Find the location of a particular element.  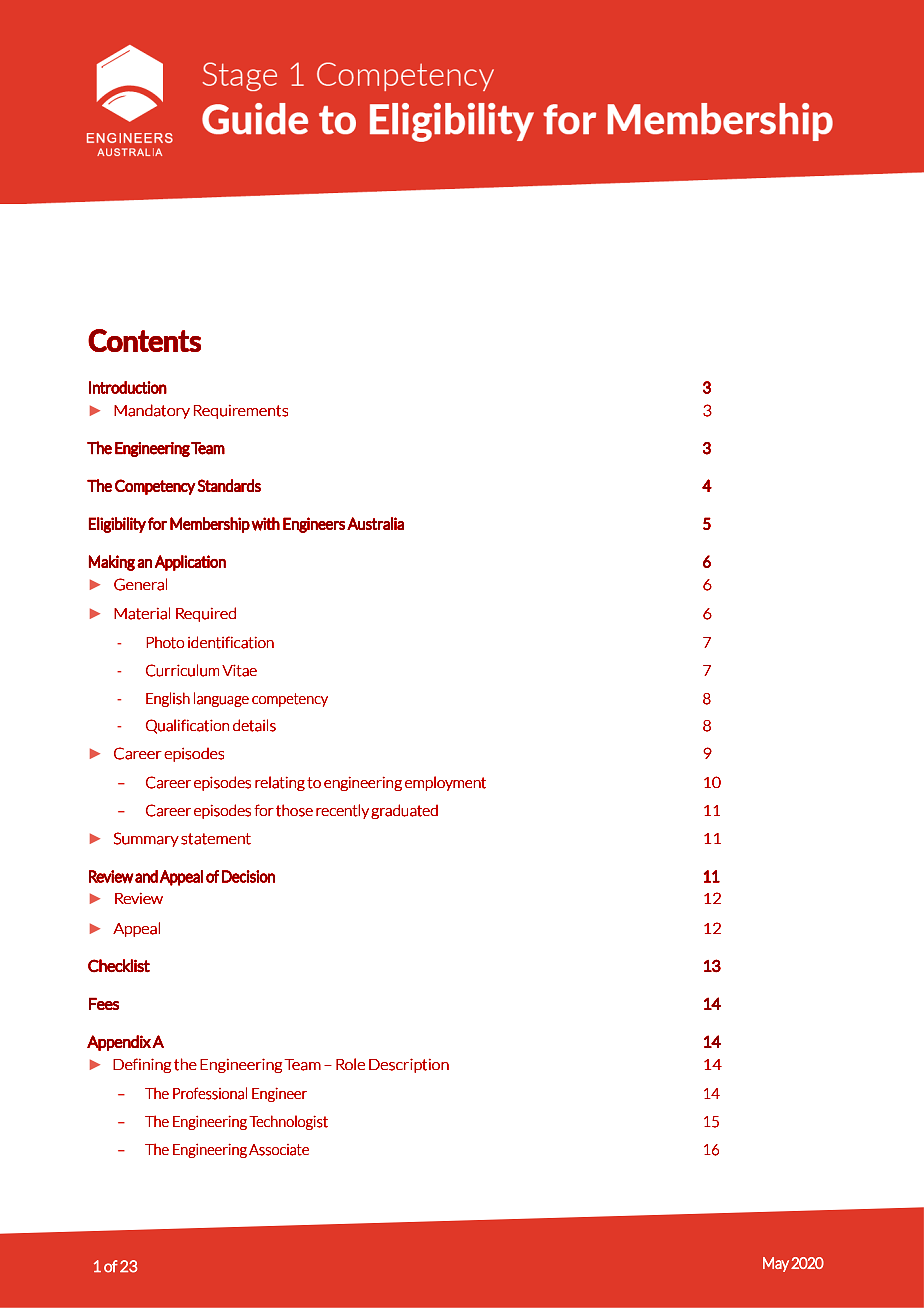

Australia is located at coordinates (375, 523).
